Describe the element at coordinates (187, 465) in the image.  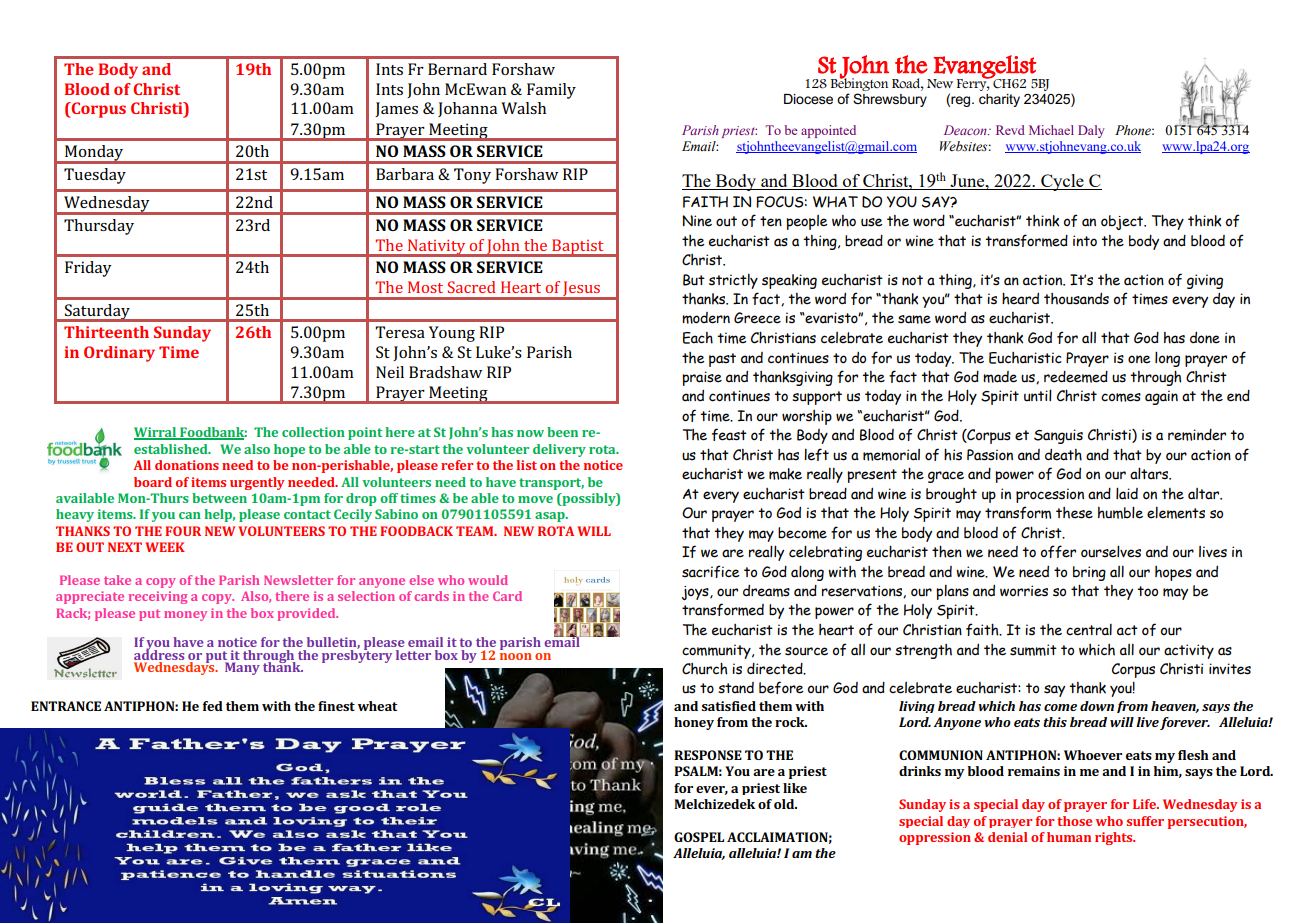
I see `donations` at that location.
